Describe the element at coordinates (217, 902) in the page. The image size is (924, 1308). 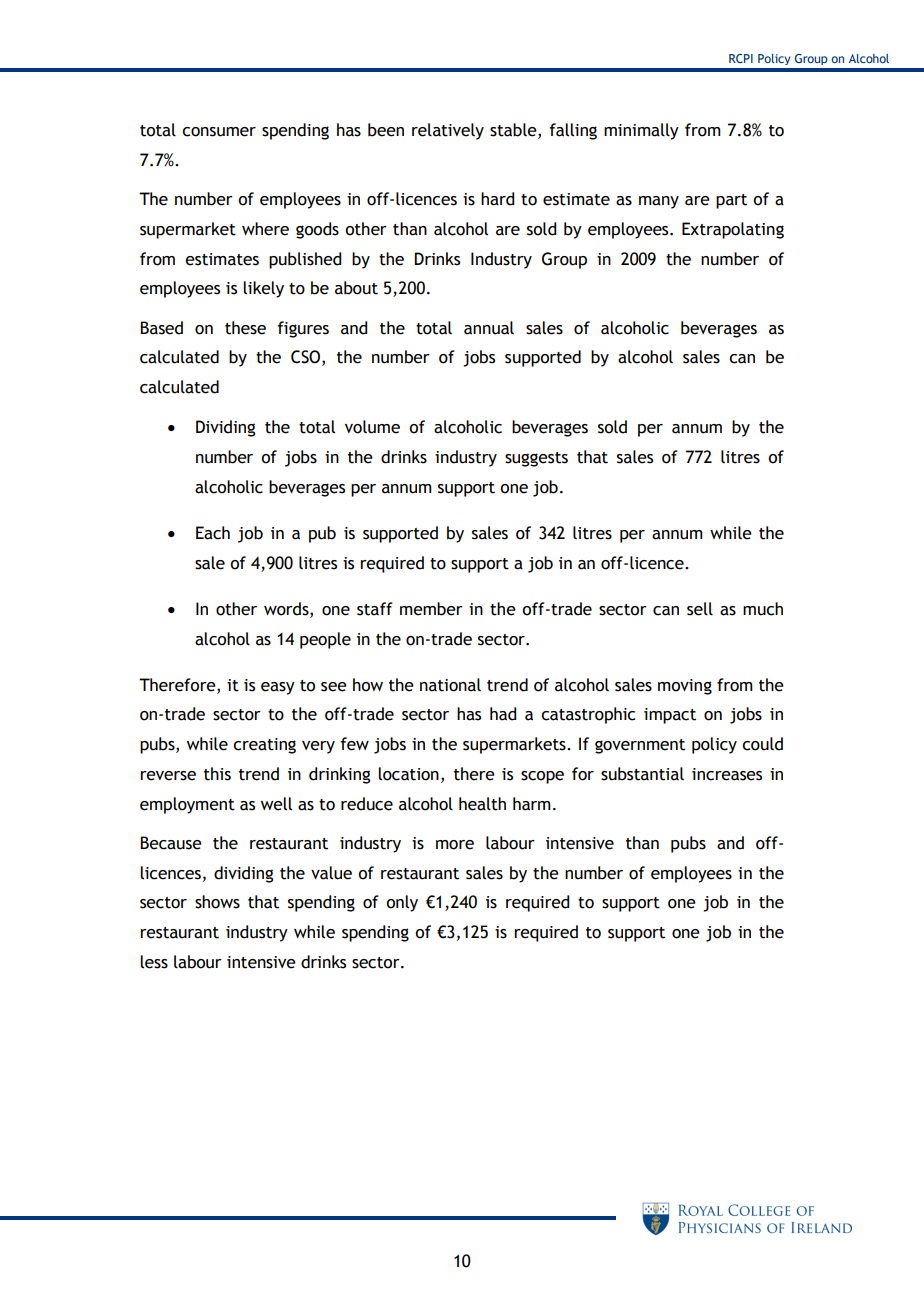
I see `shows` at that location.
